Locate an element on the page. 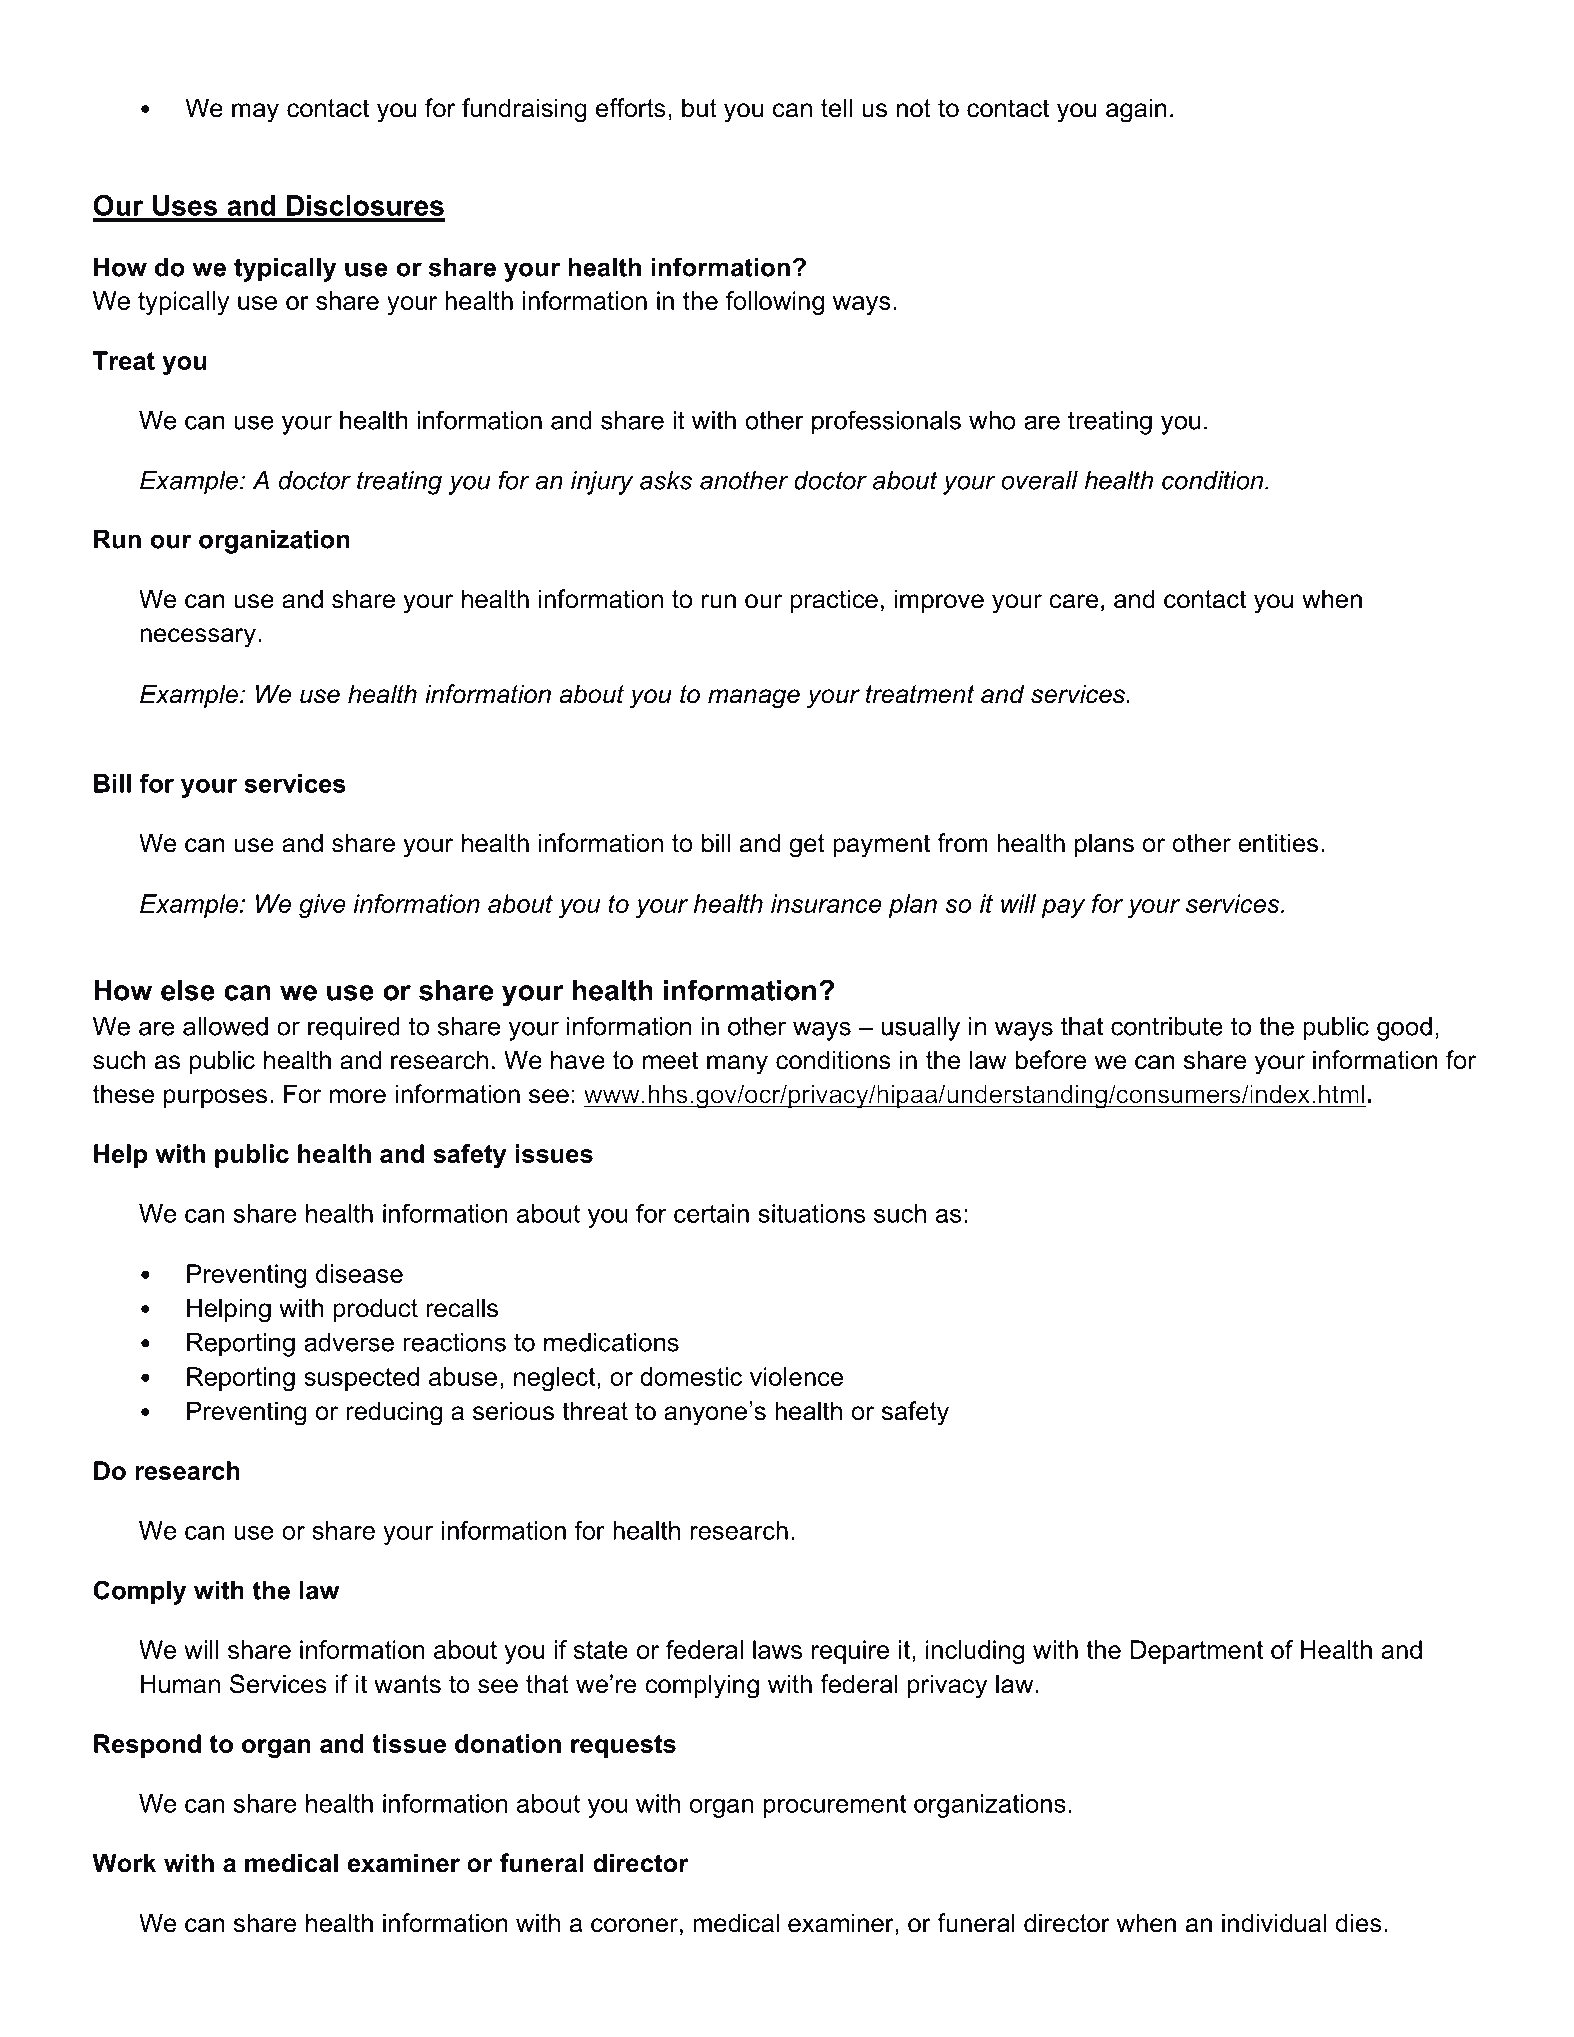  again is located at coordinates (1136, 110).
